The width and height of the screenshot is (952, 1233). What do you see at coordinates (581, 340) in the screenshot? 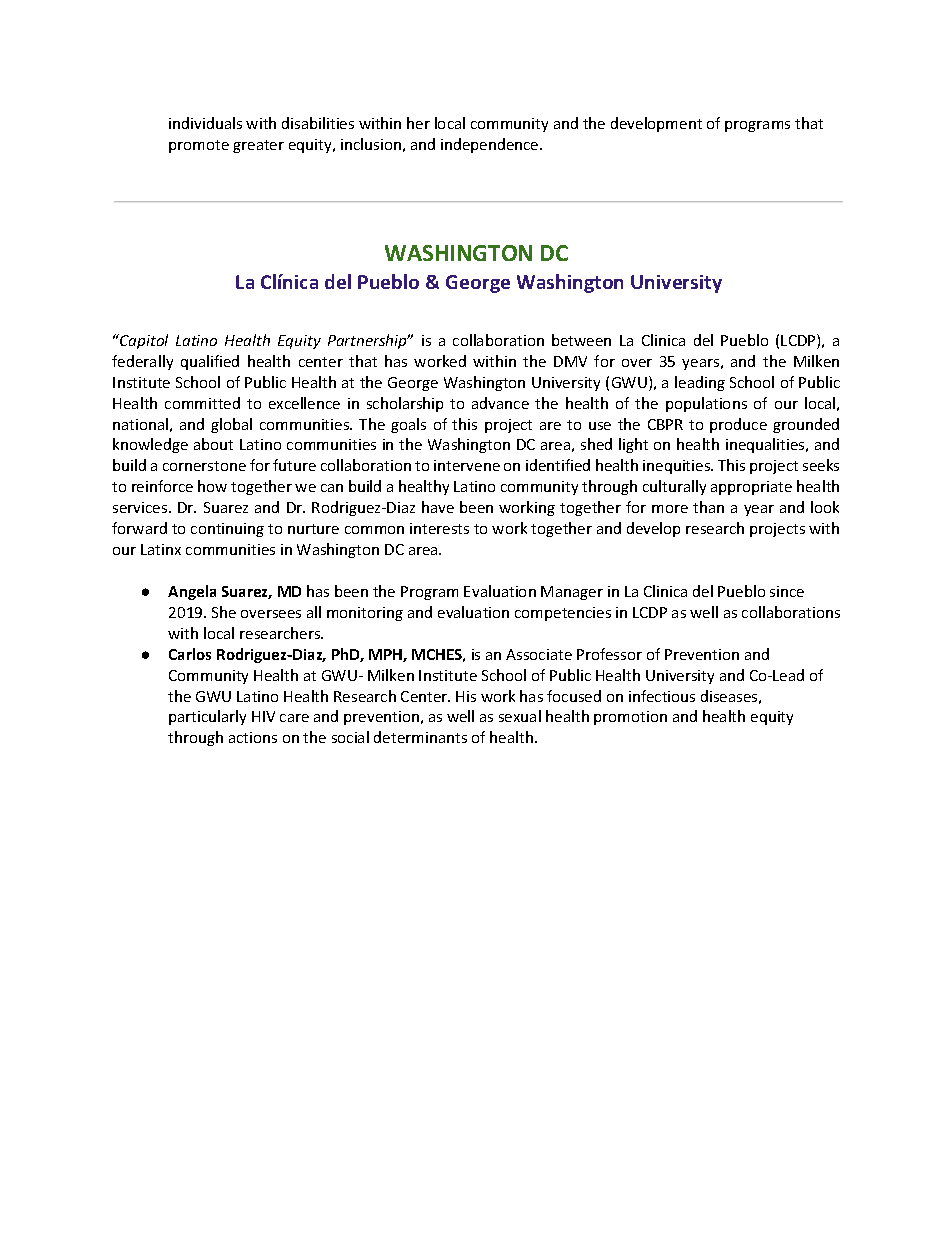
I see `between` at bounding box center [581, 340].
